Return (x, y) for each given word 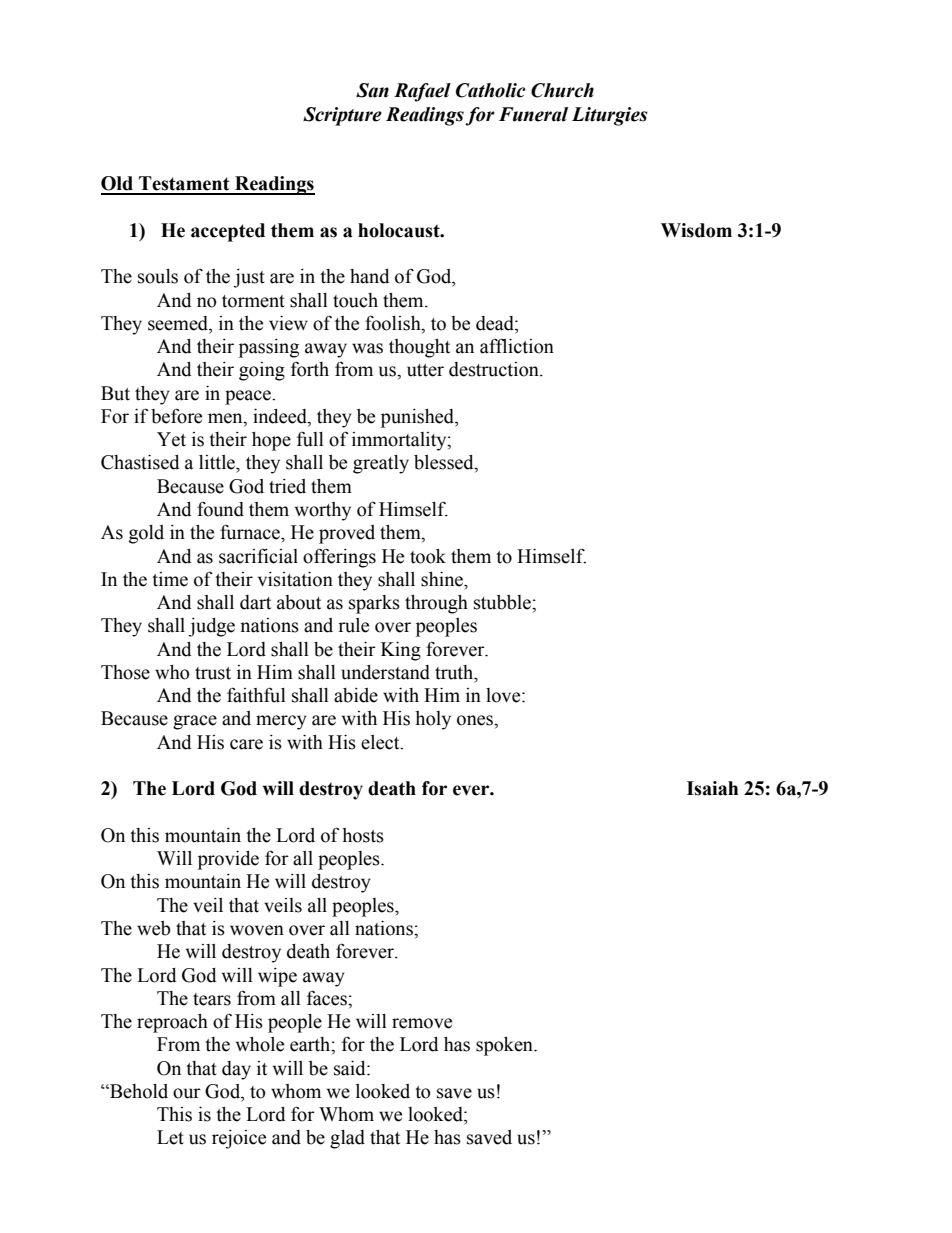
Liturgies (609, 116)
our (187, 1093)
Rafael (422, 92)
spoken (505, 1046)
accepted (228, 232)
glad (347, 1139)
